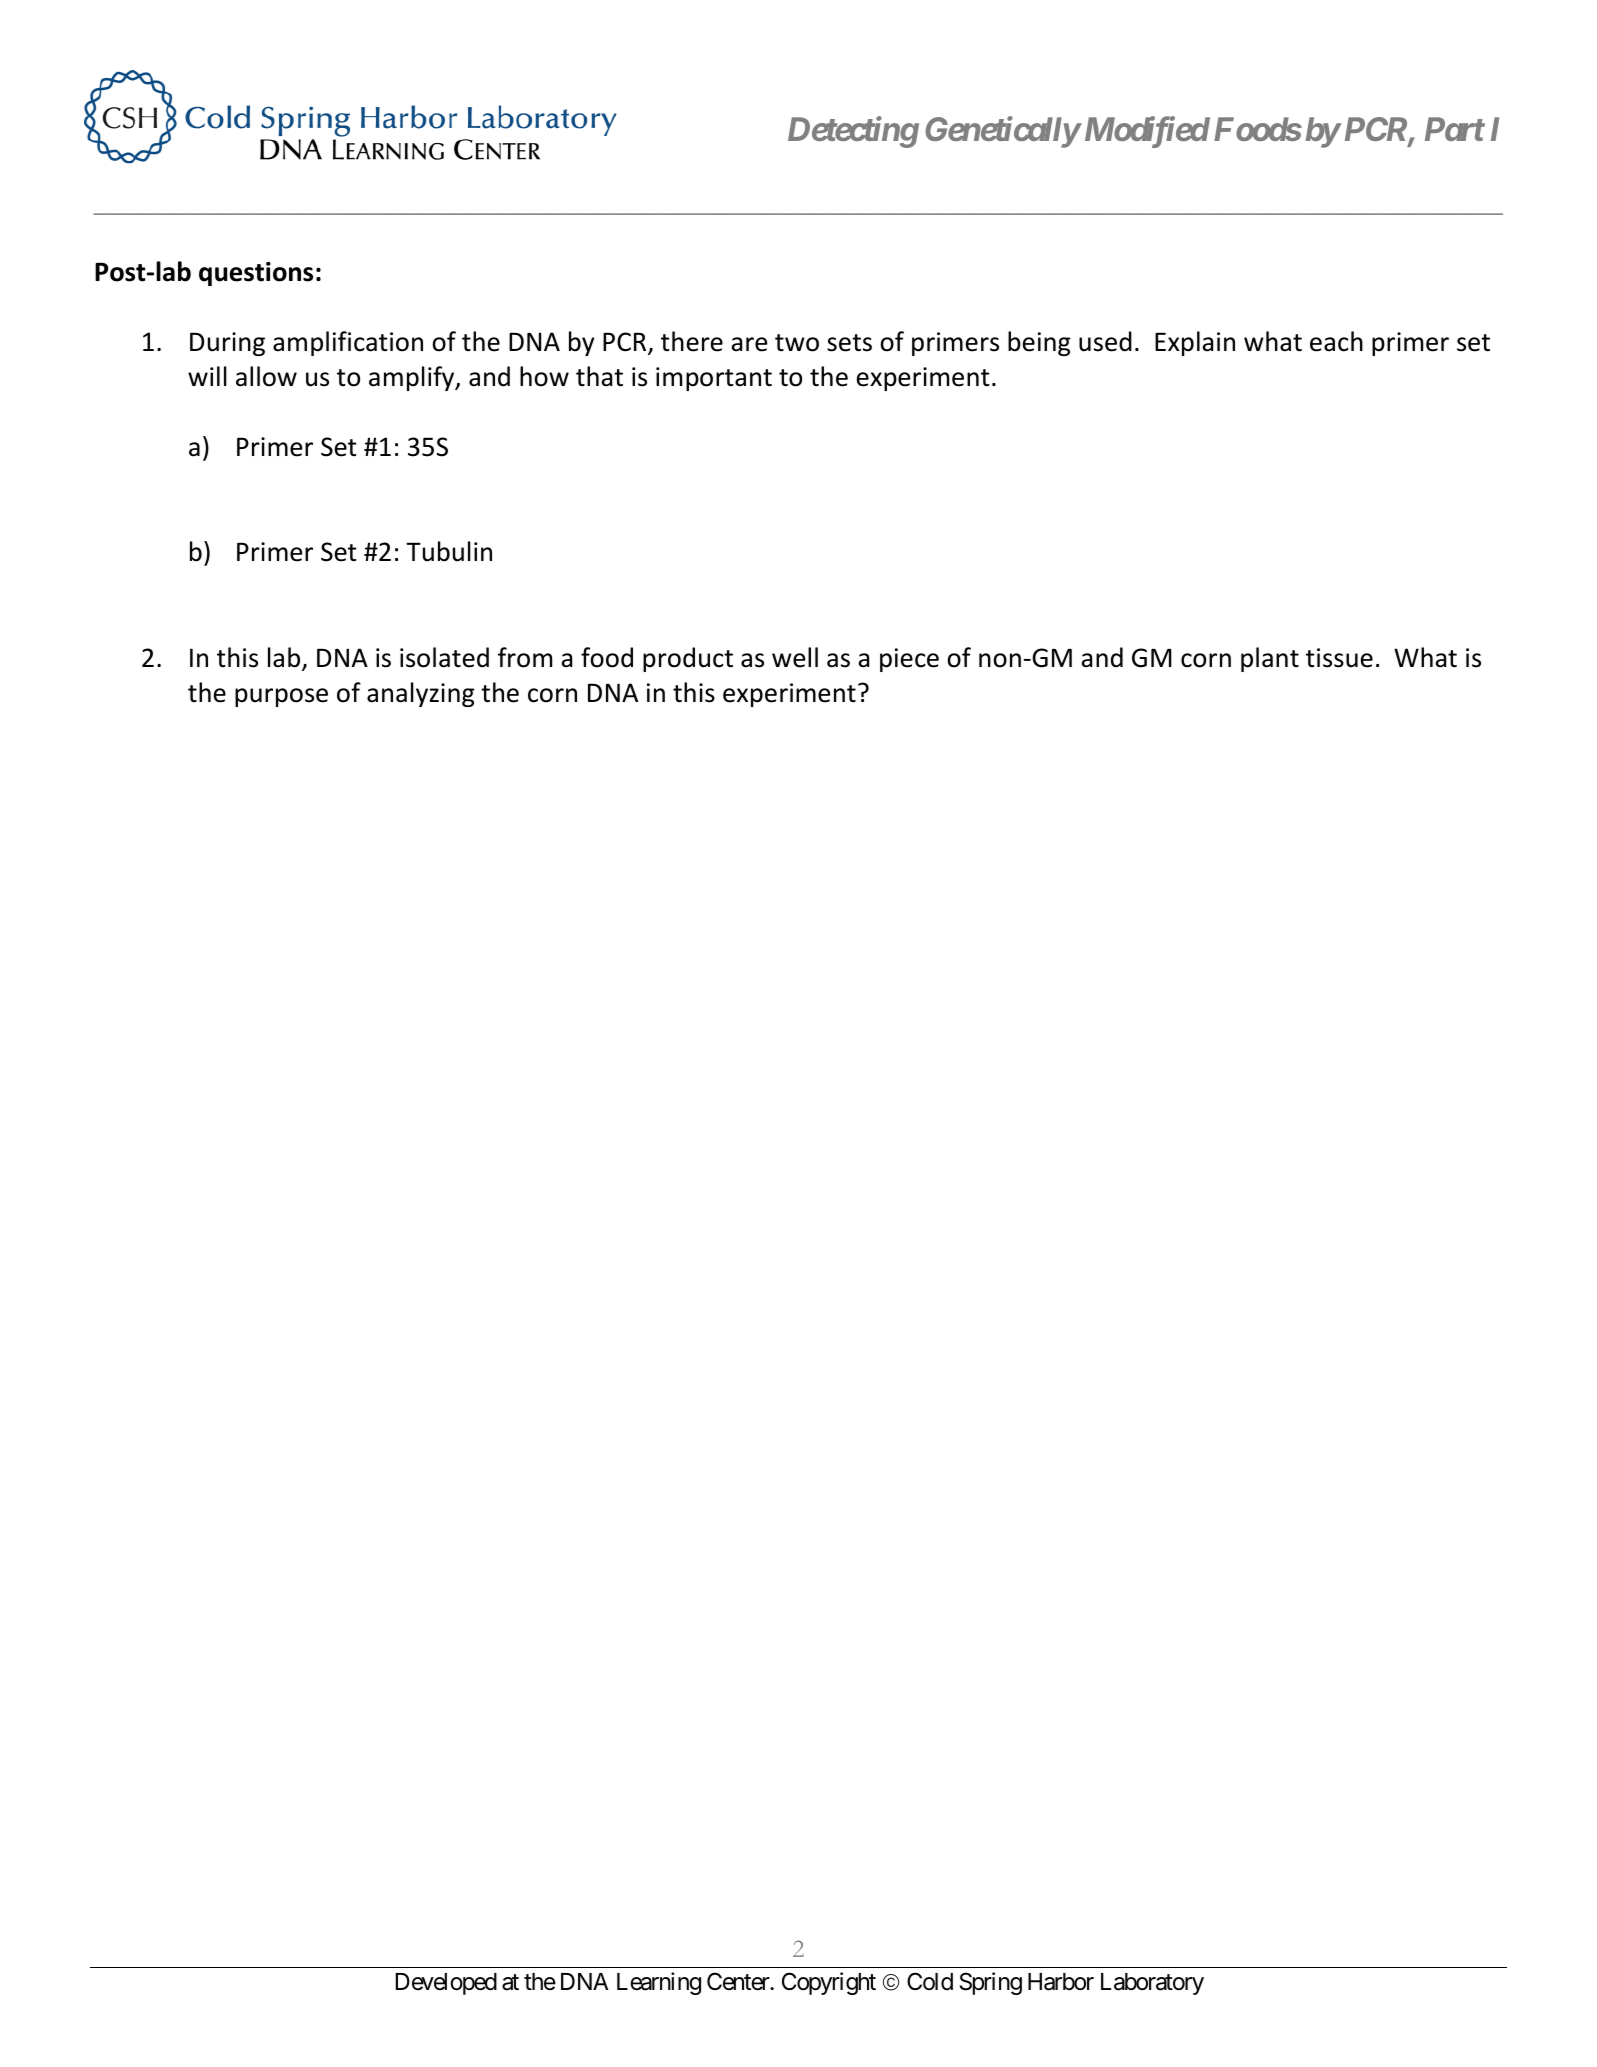  What do you see at coordinates (739, 1982) in the page?
I see `Center` at bounding box center [739, 1982].
